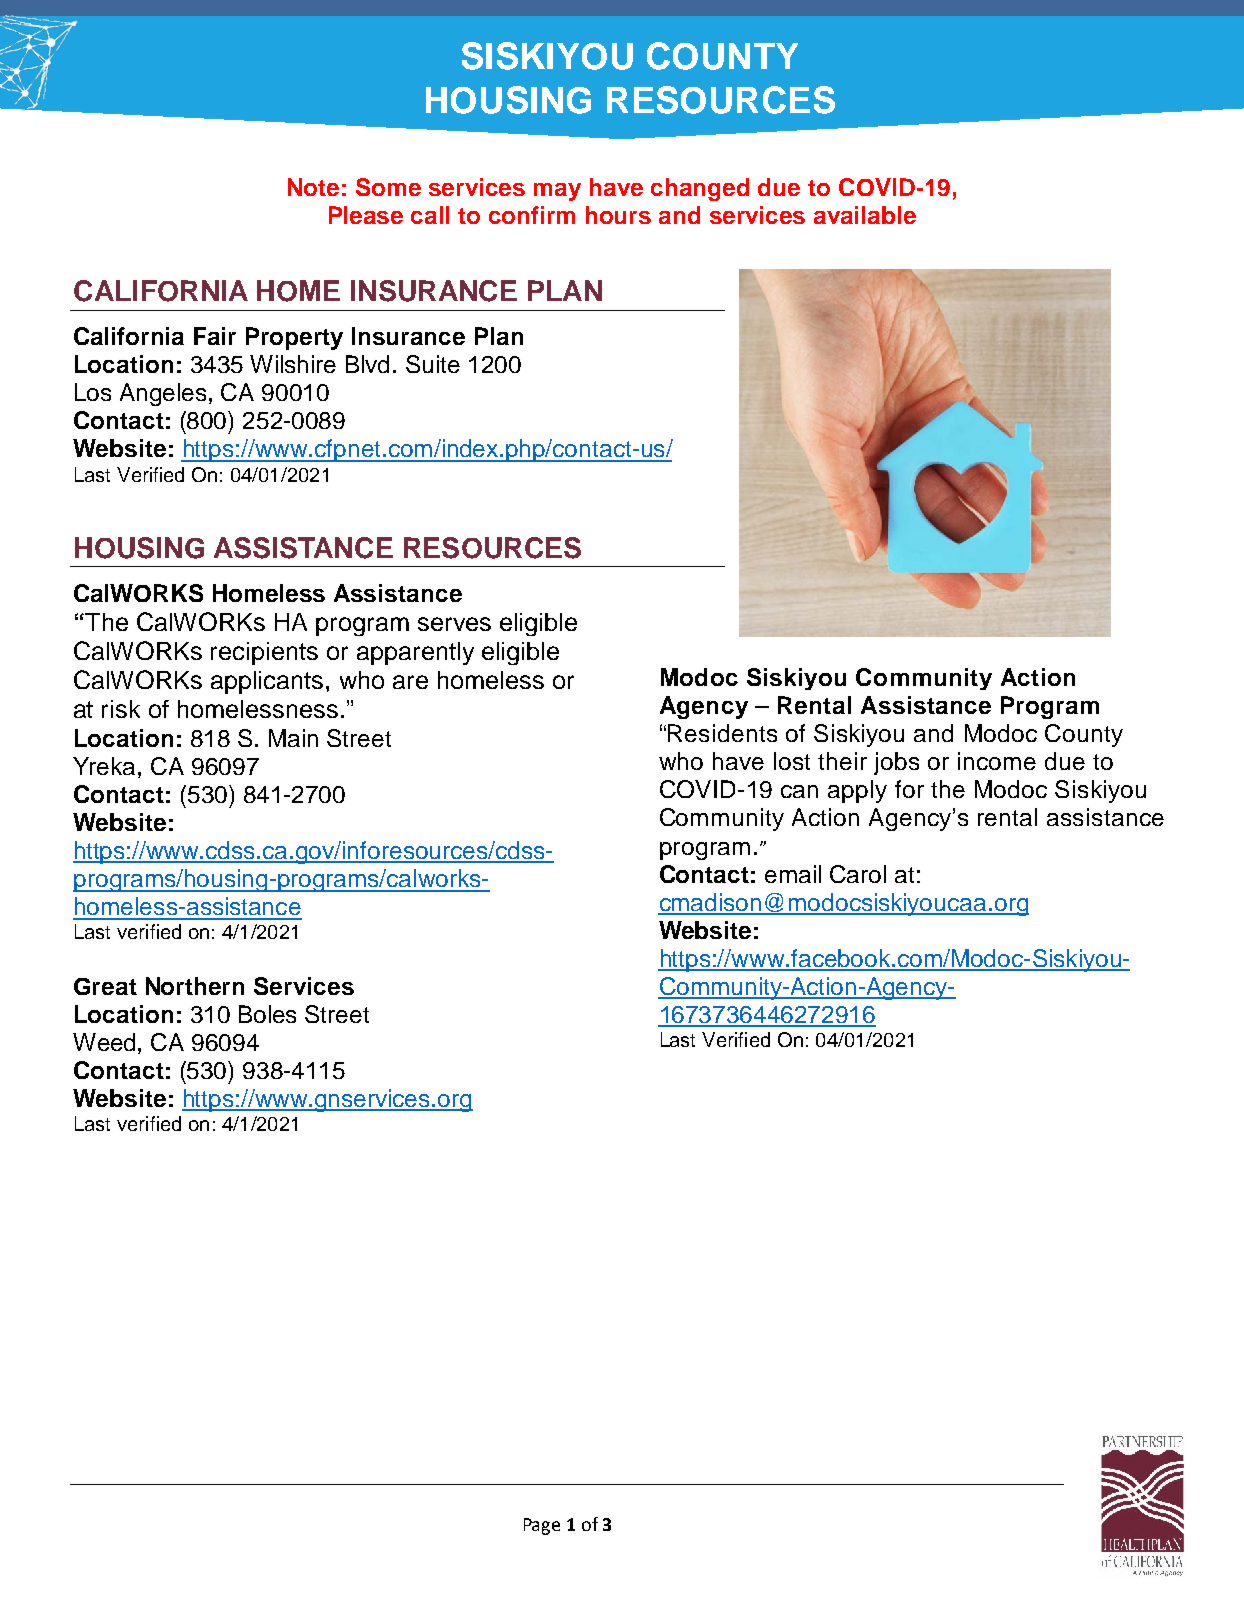 The image size is (1244, 1610). I want to click on Boles, so click(267, 1014).
